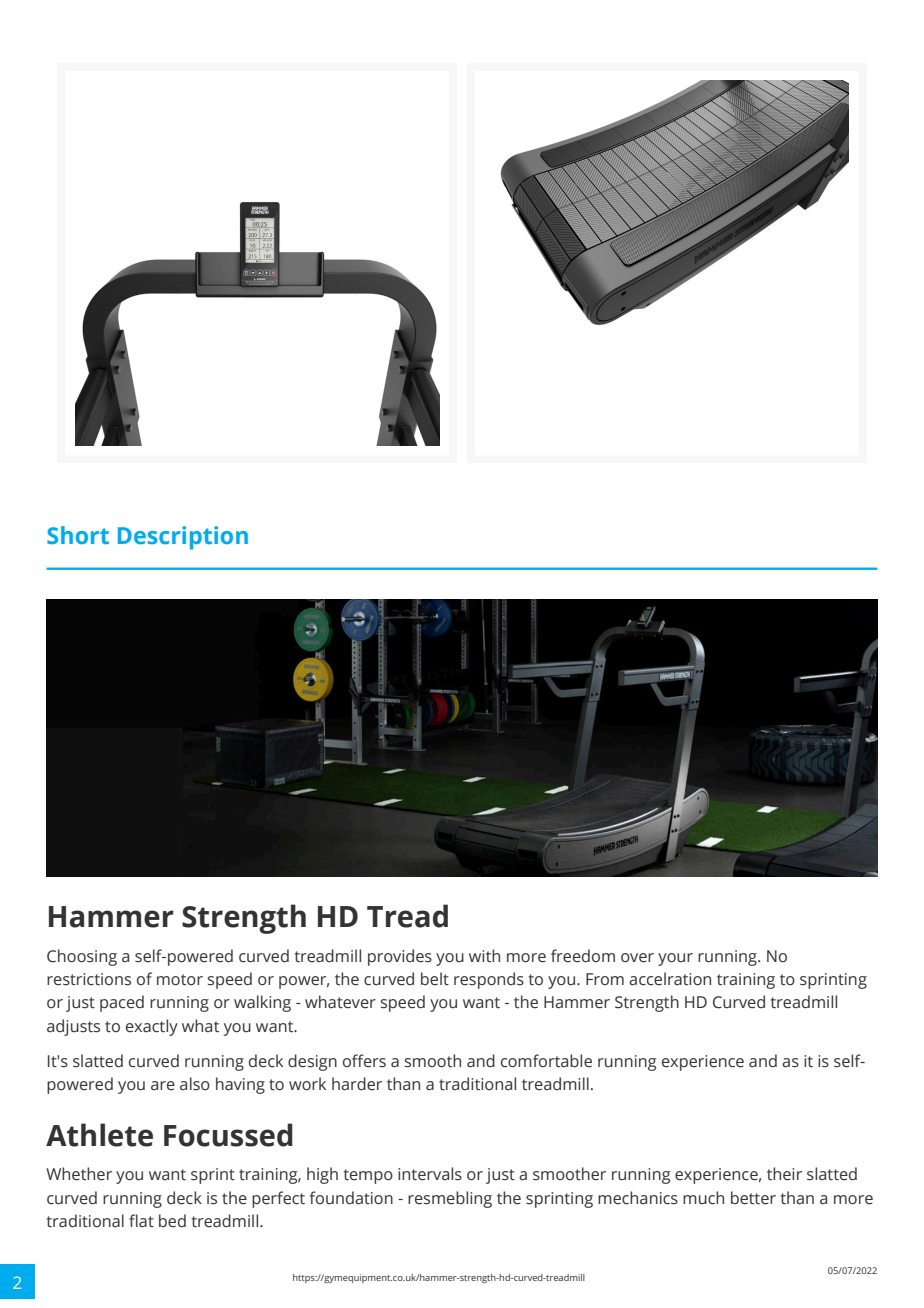 The height and width of the screenshot is (1308, 924). What do you see at coordinates (78, 535) in the screenshot?
I see `Short` at bounding box center [78, 535].
